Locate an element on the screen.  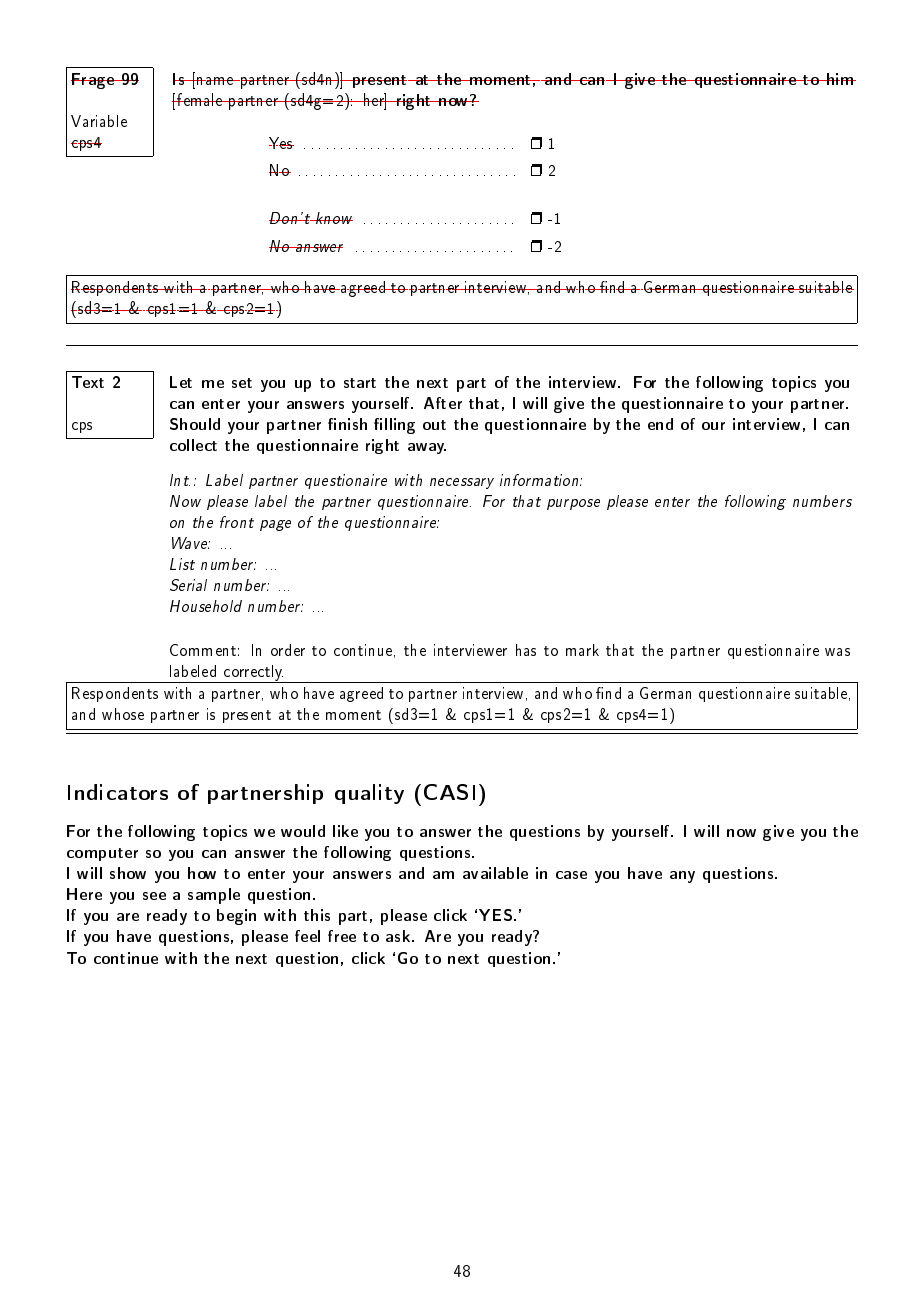
available is located at coordinates (495, 873).
